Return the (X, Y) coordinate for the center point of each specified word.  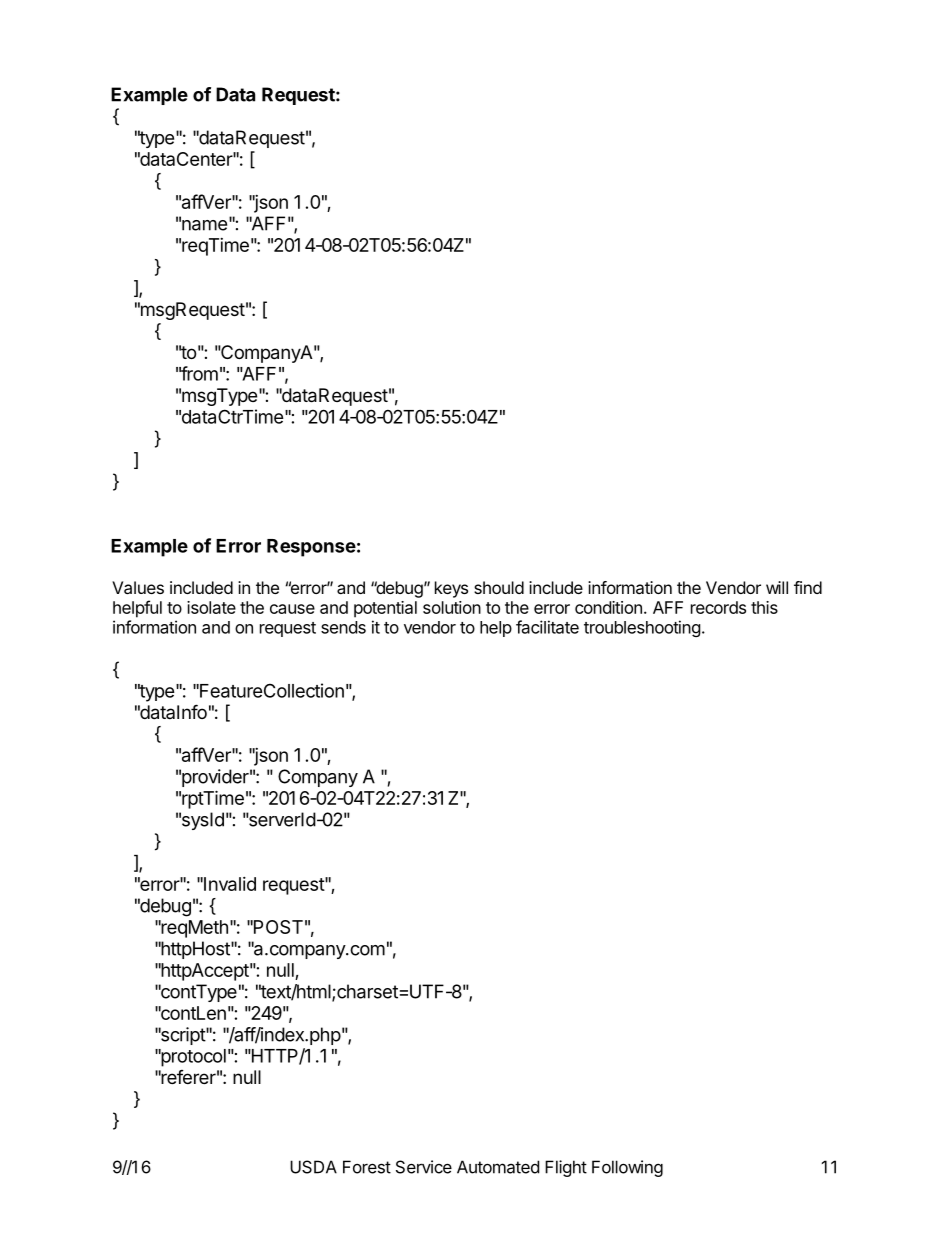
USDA (313, 1167)
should (499, 587)
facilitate (547, 627)
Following (627, 1168)
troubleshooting (642, 628)
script (182, 1036)
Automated (498, 1167)
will (777, 587)
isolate (211, 607)
